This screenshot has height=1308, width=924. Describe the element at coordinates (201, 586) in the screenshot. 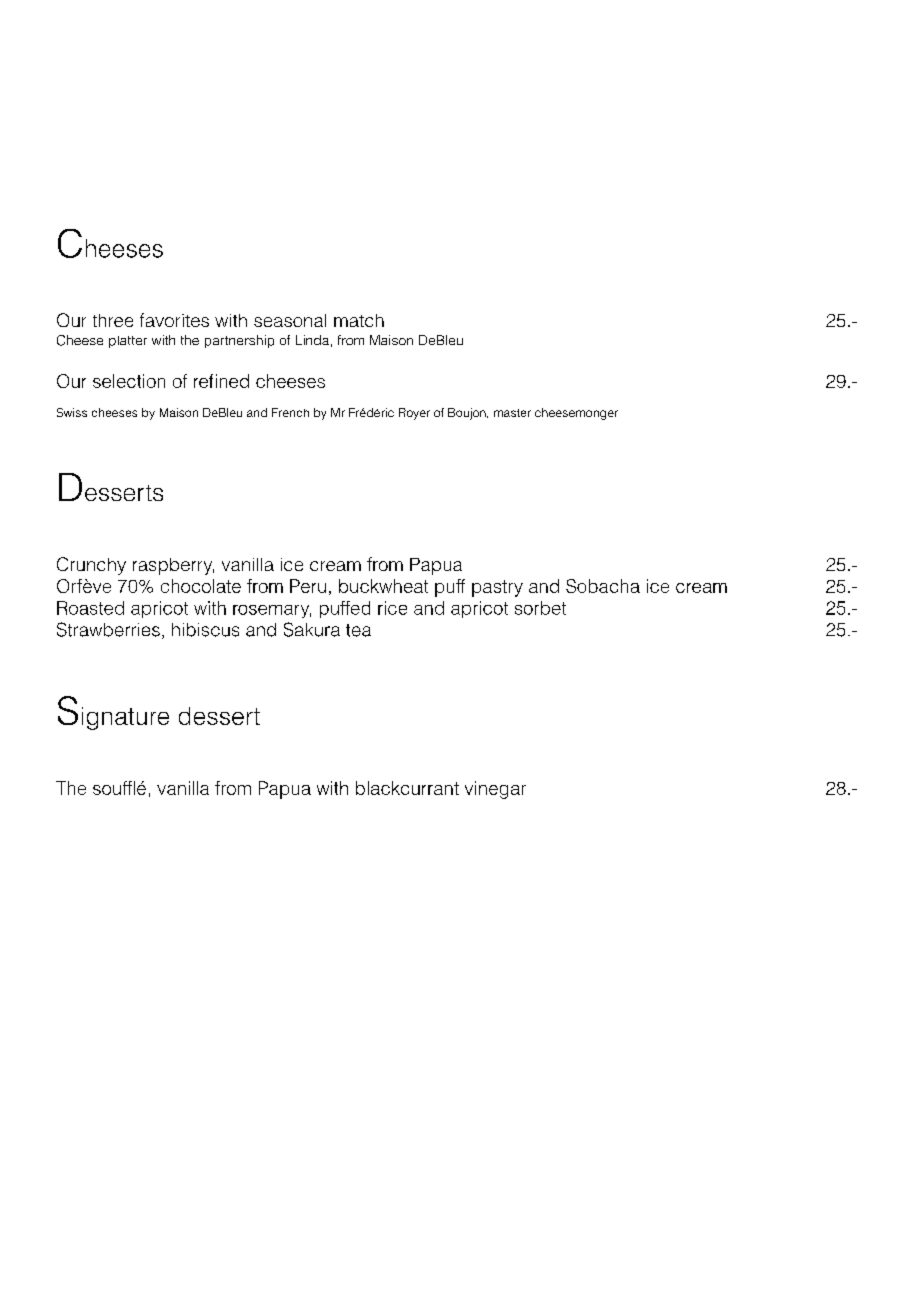

I see `chocolate` at that location.
